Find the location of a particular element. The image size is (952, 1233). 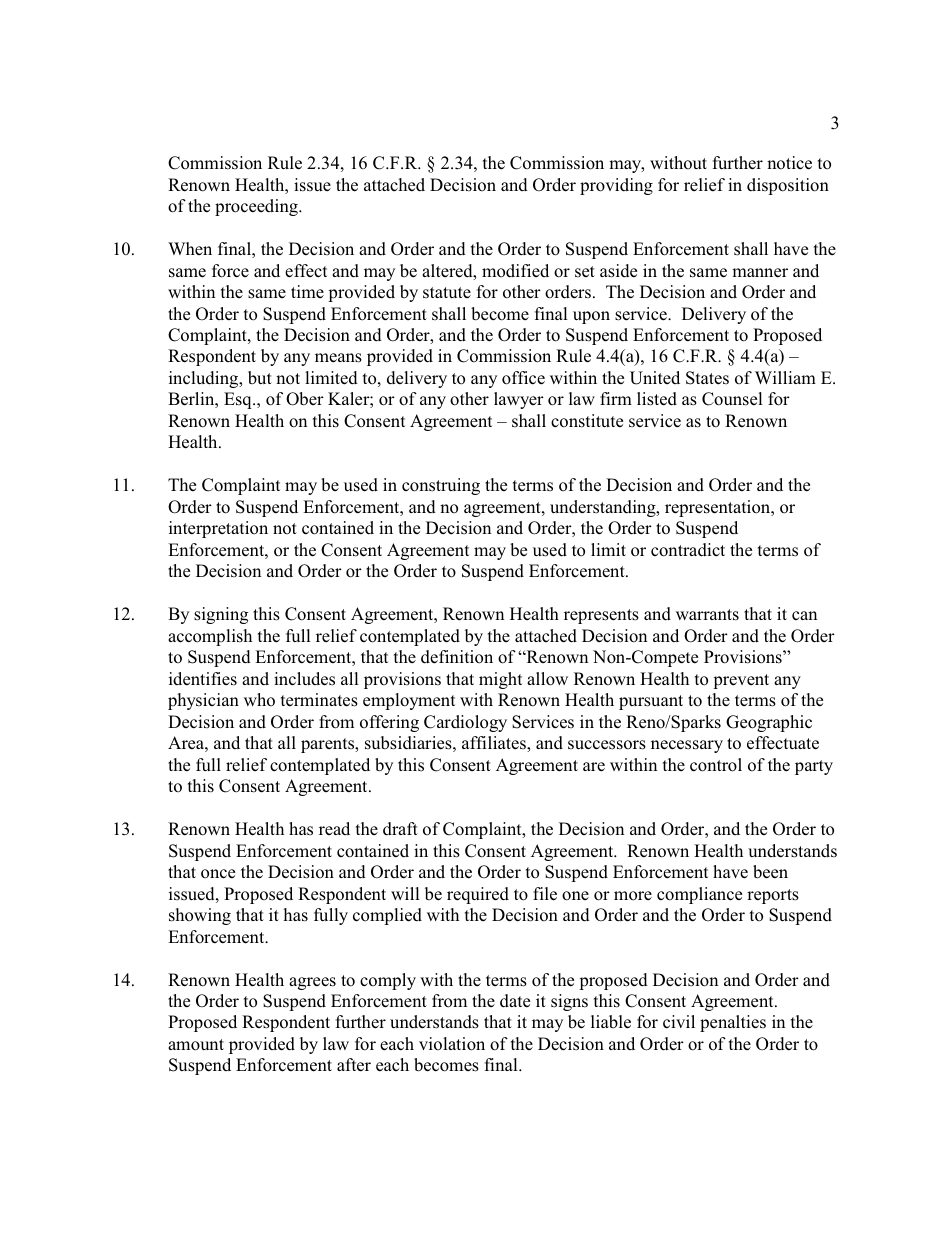

penalties is located at coordinates (733, 1023).
